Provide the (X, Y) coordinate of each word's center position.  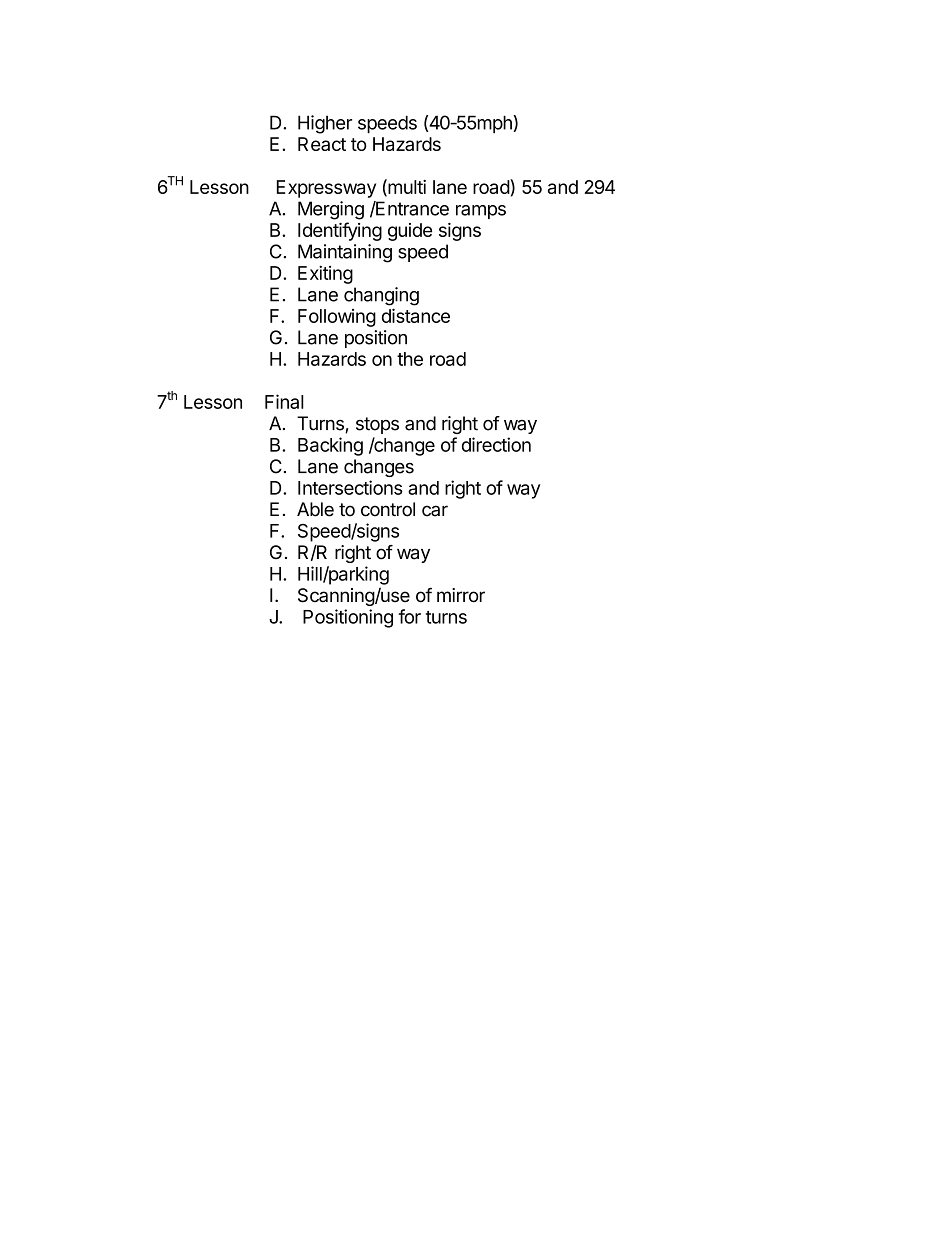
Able (315, 509)
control (388, 509)
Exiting (325, 274)
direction (496, 444)
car (435, 511)
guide (410, 232)
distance (416, 315)
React (322, 144)
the (410, 359)
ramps (481, 212)
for (410, 616)
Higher (325, 124)
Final (284, 401)
